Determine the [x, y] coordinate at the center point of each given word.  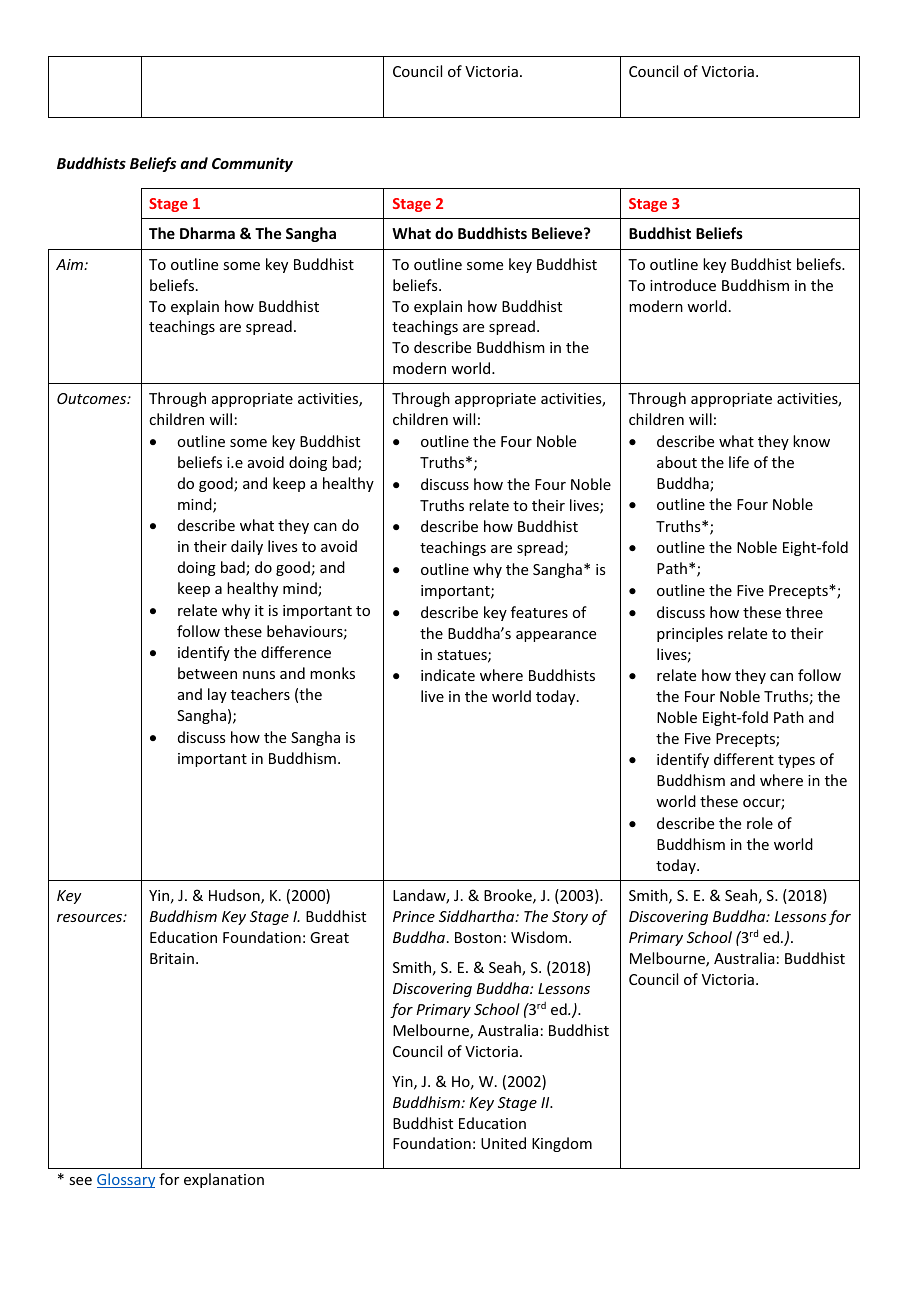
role [760, 823]
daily [247, 547]
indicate [448, 675]
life [739, 462]
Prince [414, 916]
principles [690, 634]
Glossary [126, 1180]
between [207, 673]
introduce [683, 285]
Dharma [207, 233]
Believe [558, 233]
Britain [172, 958]
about [677, 462]
